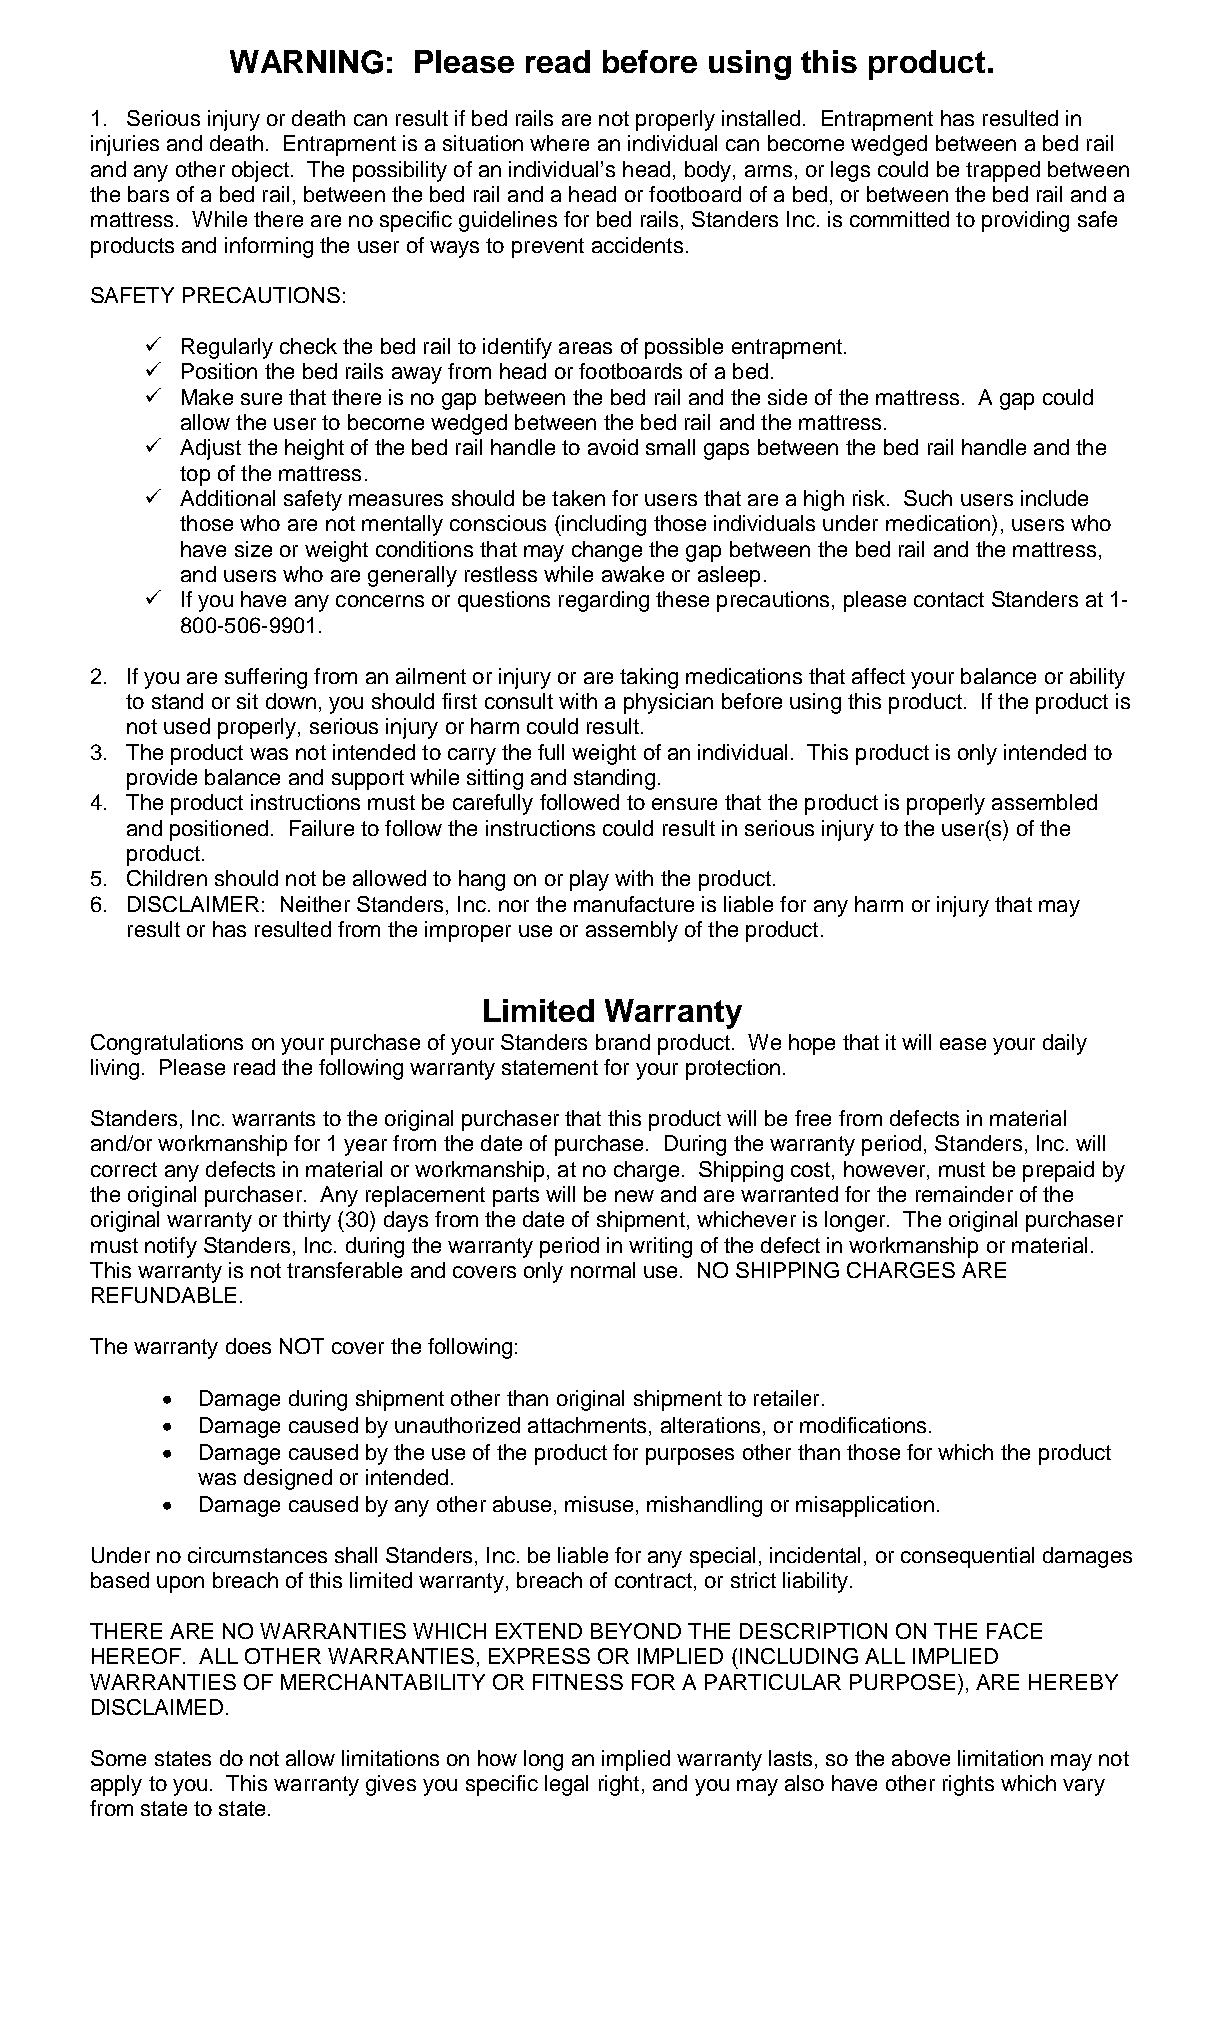 The image size is (1225, 2020). I want to click on suffering, so click(266, 678).
